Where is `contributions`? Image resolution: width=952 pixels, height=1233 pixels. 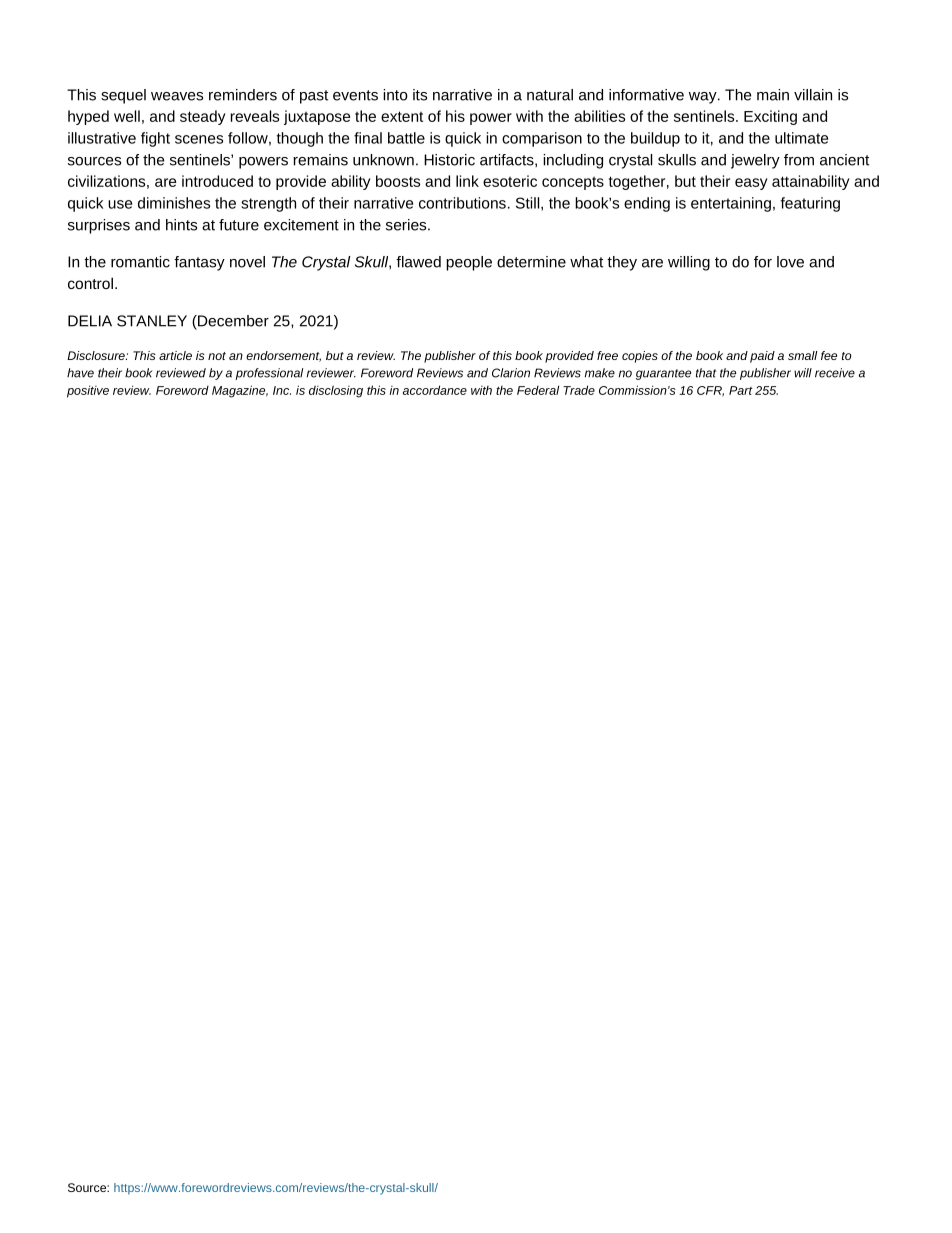
contributions is located at coordinates (462, 203).
